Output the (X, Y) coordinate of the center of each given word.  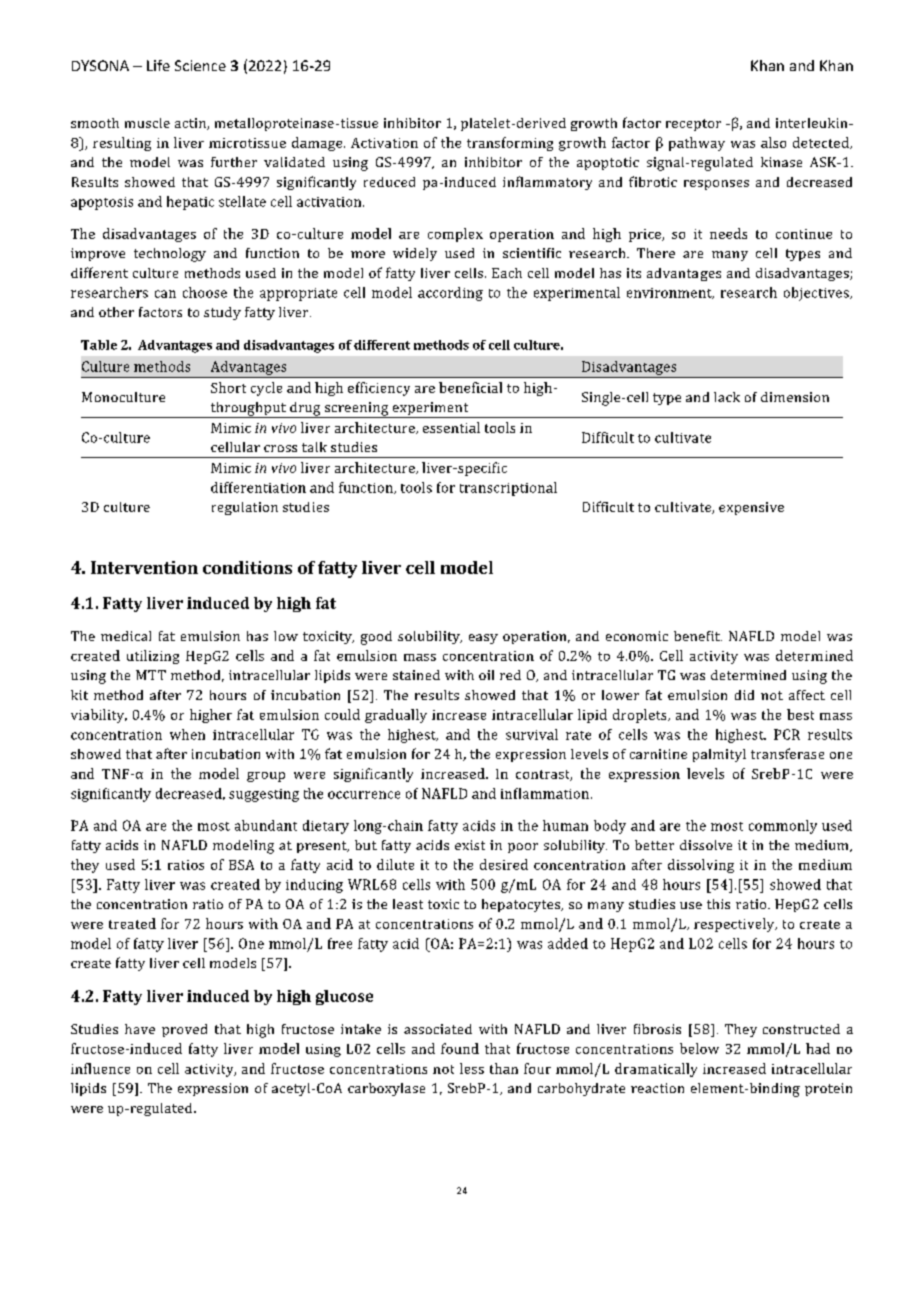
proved (184, 1030)
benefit (698, 636)
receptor (693, 125)
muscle (147, 123)
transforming (510, 144)
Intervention (144, 567)
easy (483, 639)
